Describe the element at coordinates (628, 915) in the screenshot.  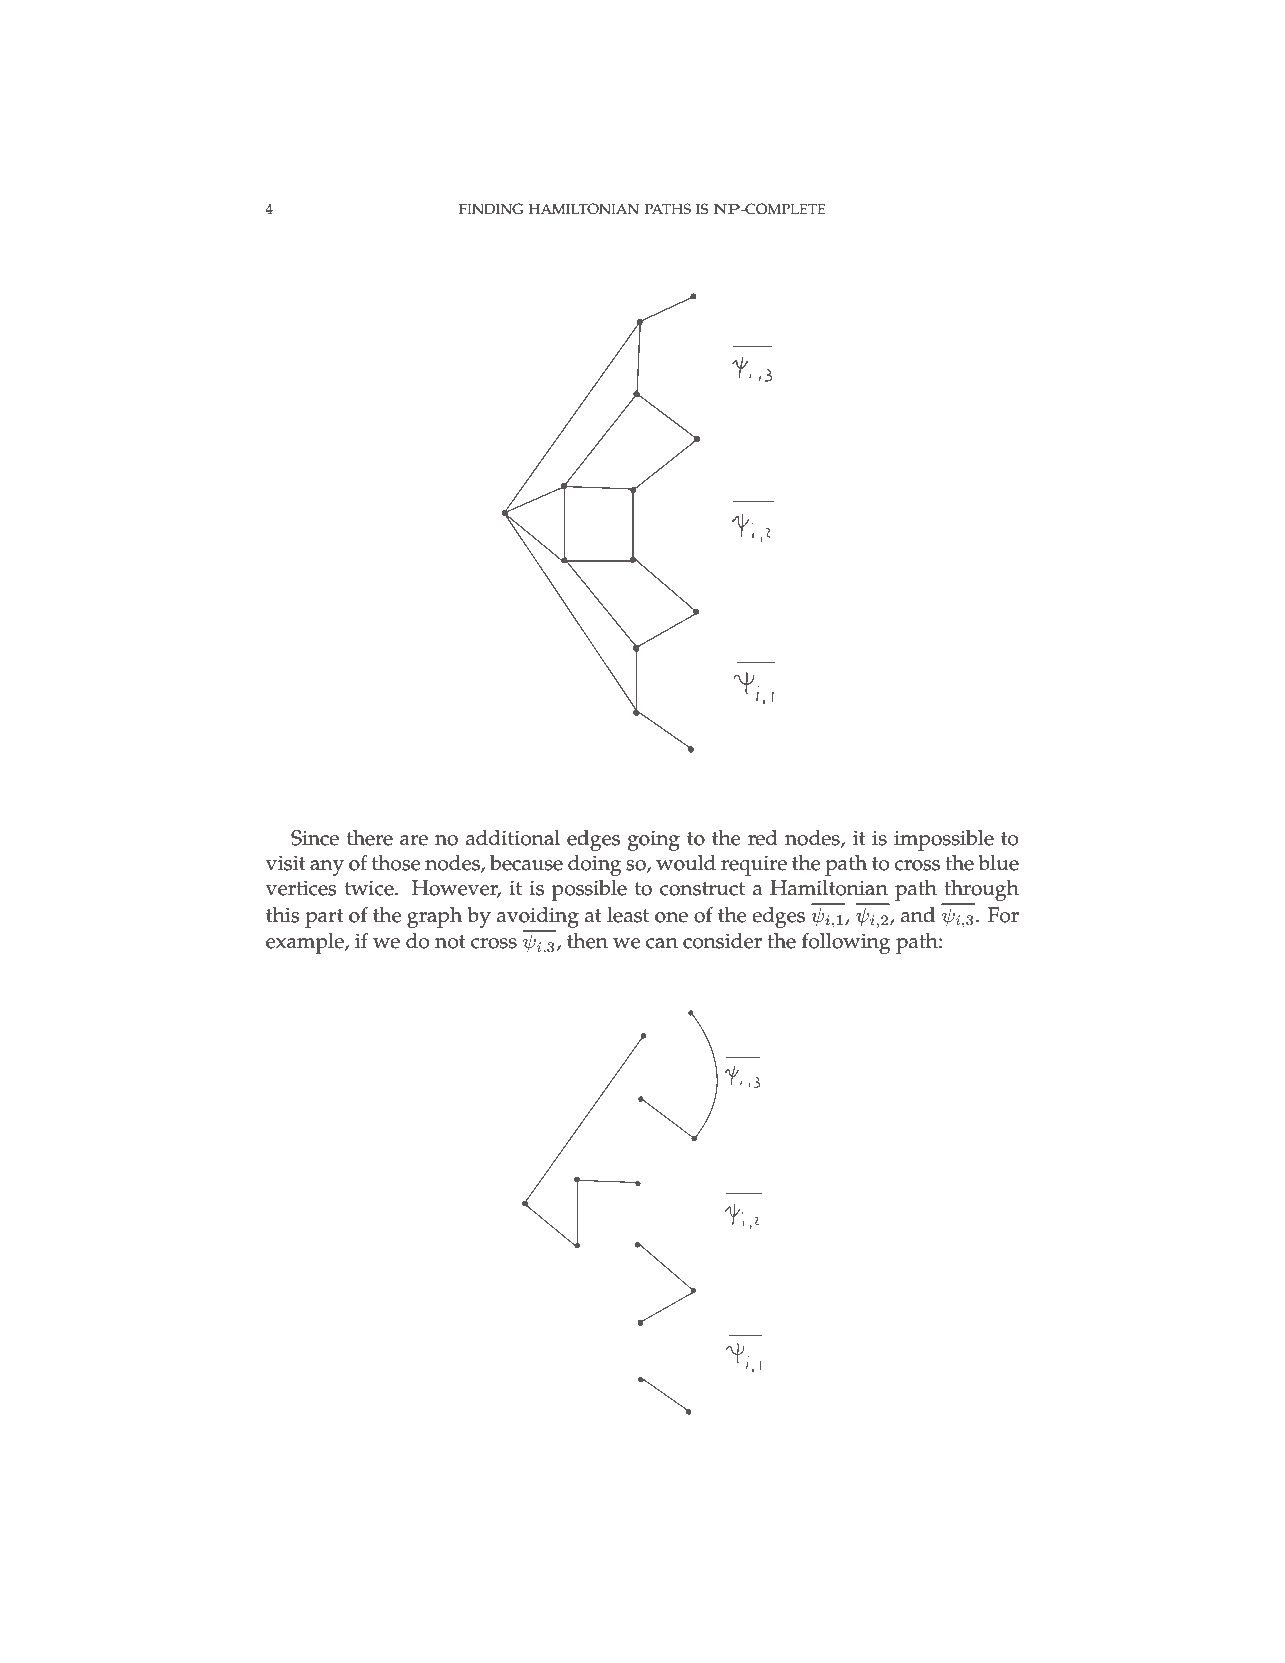
I see `least` at that location.
